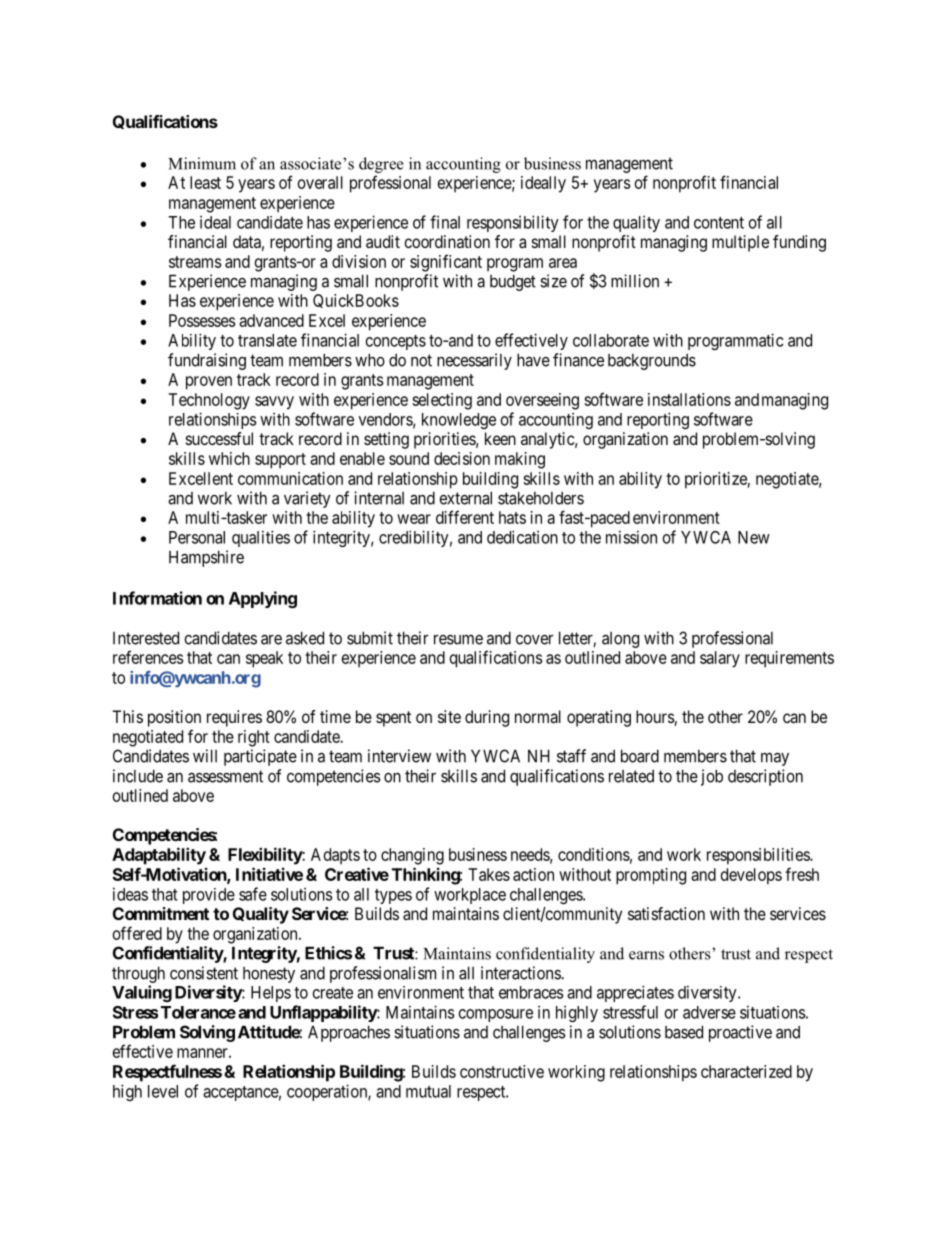 This document has width=952, height=1233. What do you see at coordinates (720, 659) in the document?
I see `salary` at bounding box center [720, 659].
